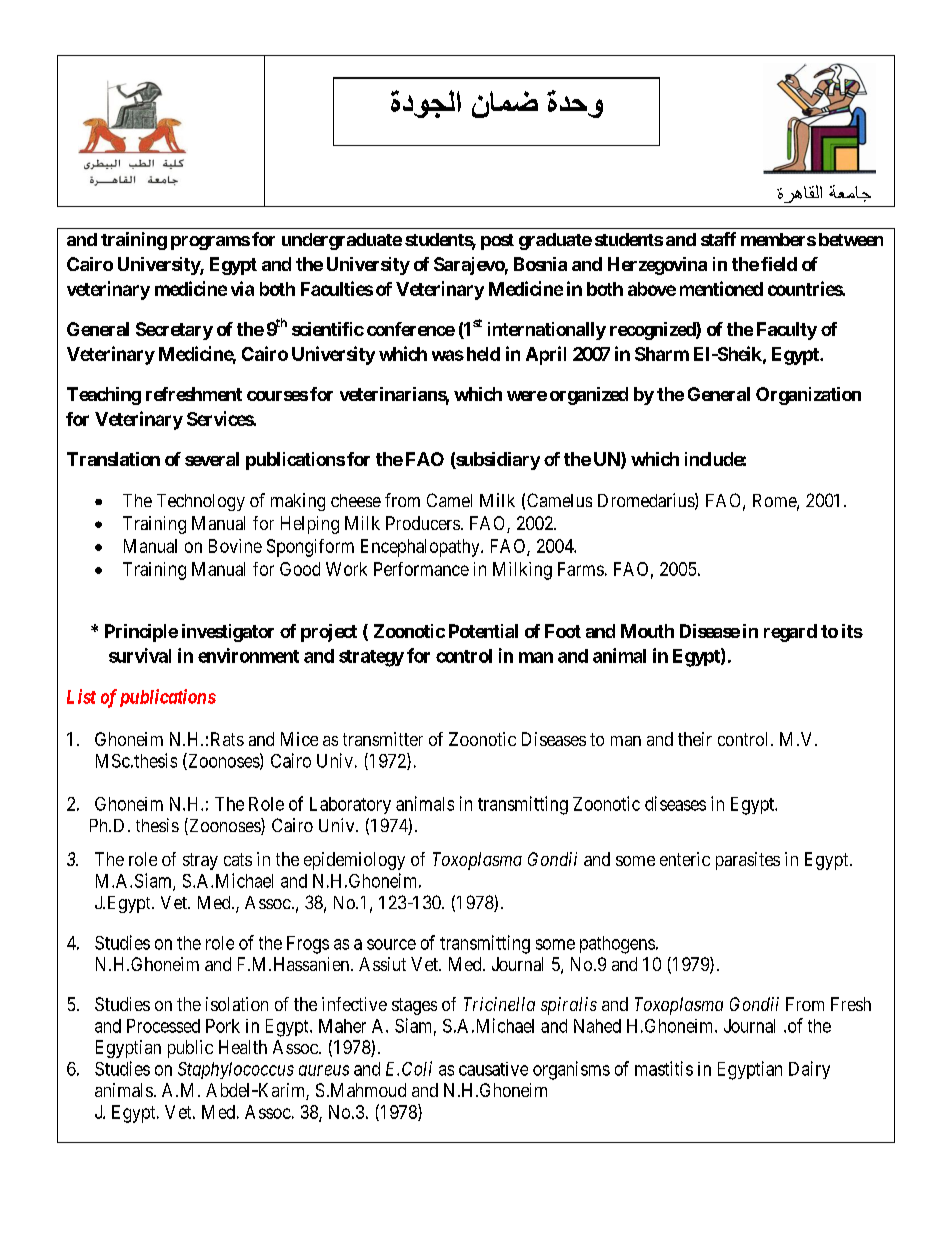  Describe the element at coordinates (497, 242) in the document. I see `post` at that location.
